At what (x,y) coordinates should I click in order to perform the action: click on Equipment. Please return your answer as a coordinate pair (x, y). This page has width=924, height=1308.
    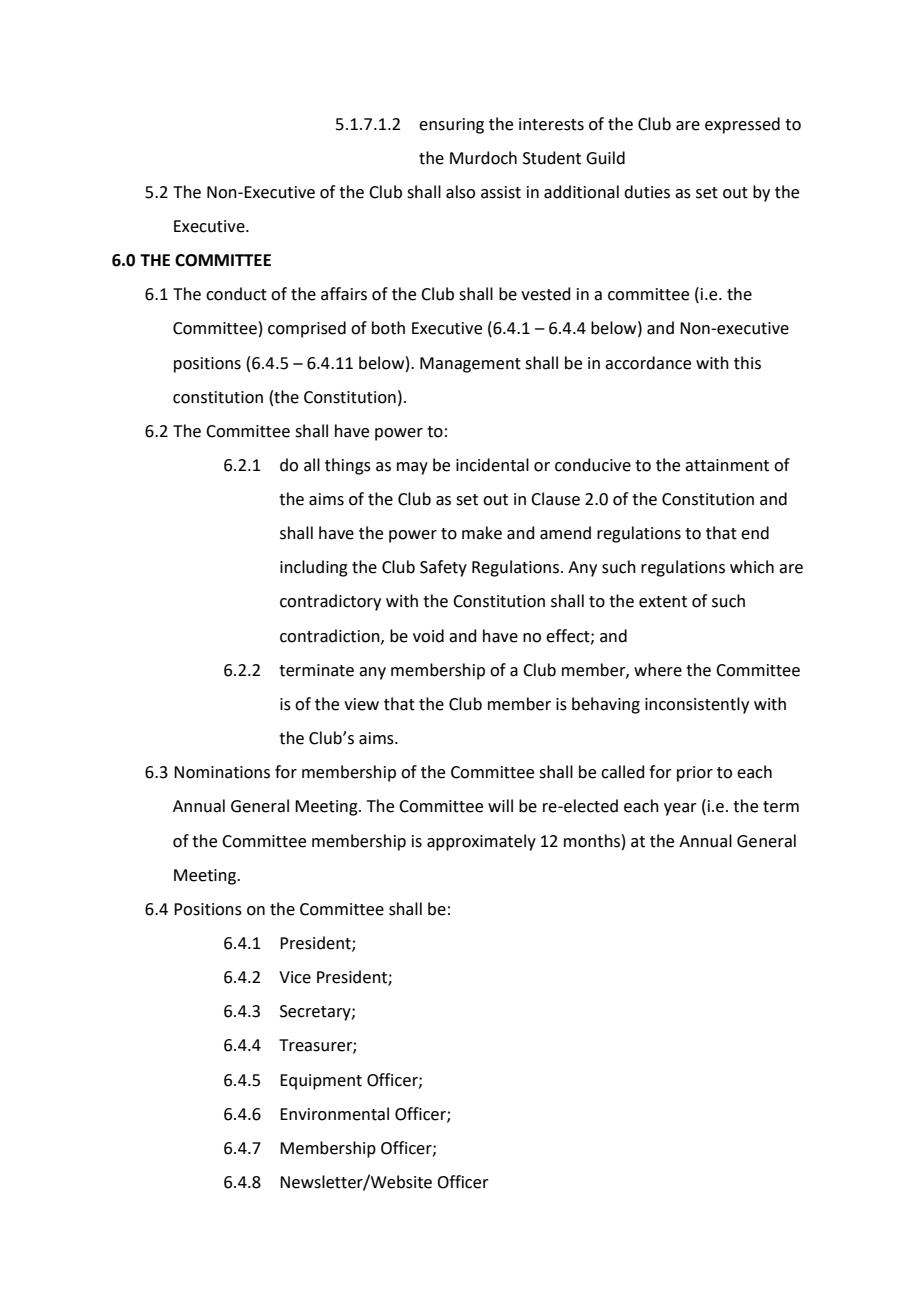
    Looking at the image, I should click on (321, 1082).
